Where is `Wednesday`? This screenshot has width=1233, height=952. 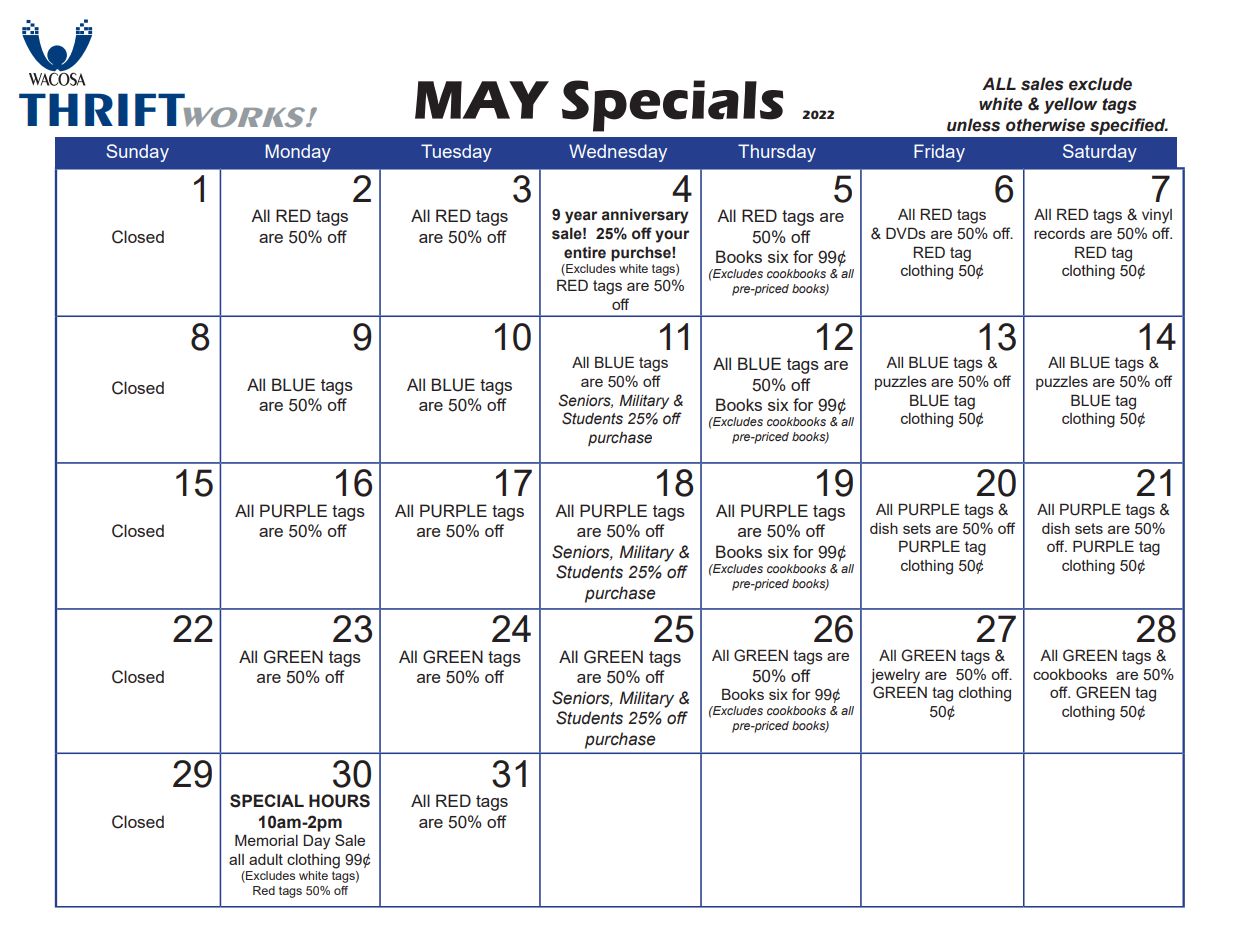
Wednesday is located at coordinates (618, 153).
